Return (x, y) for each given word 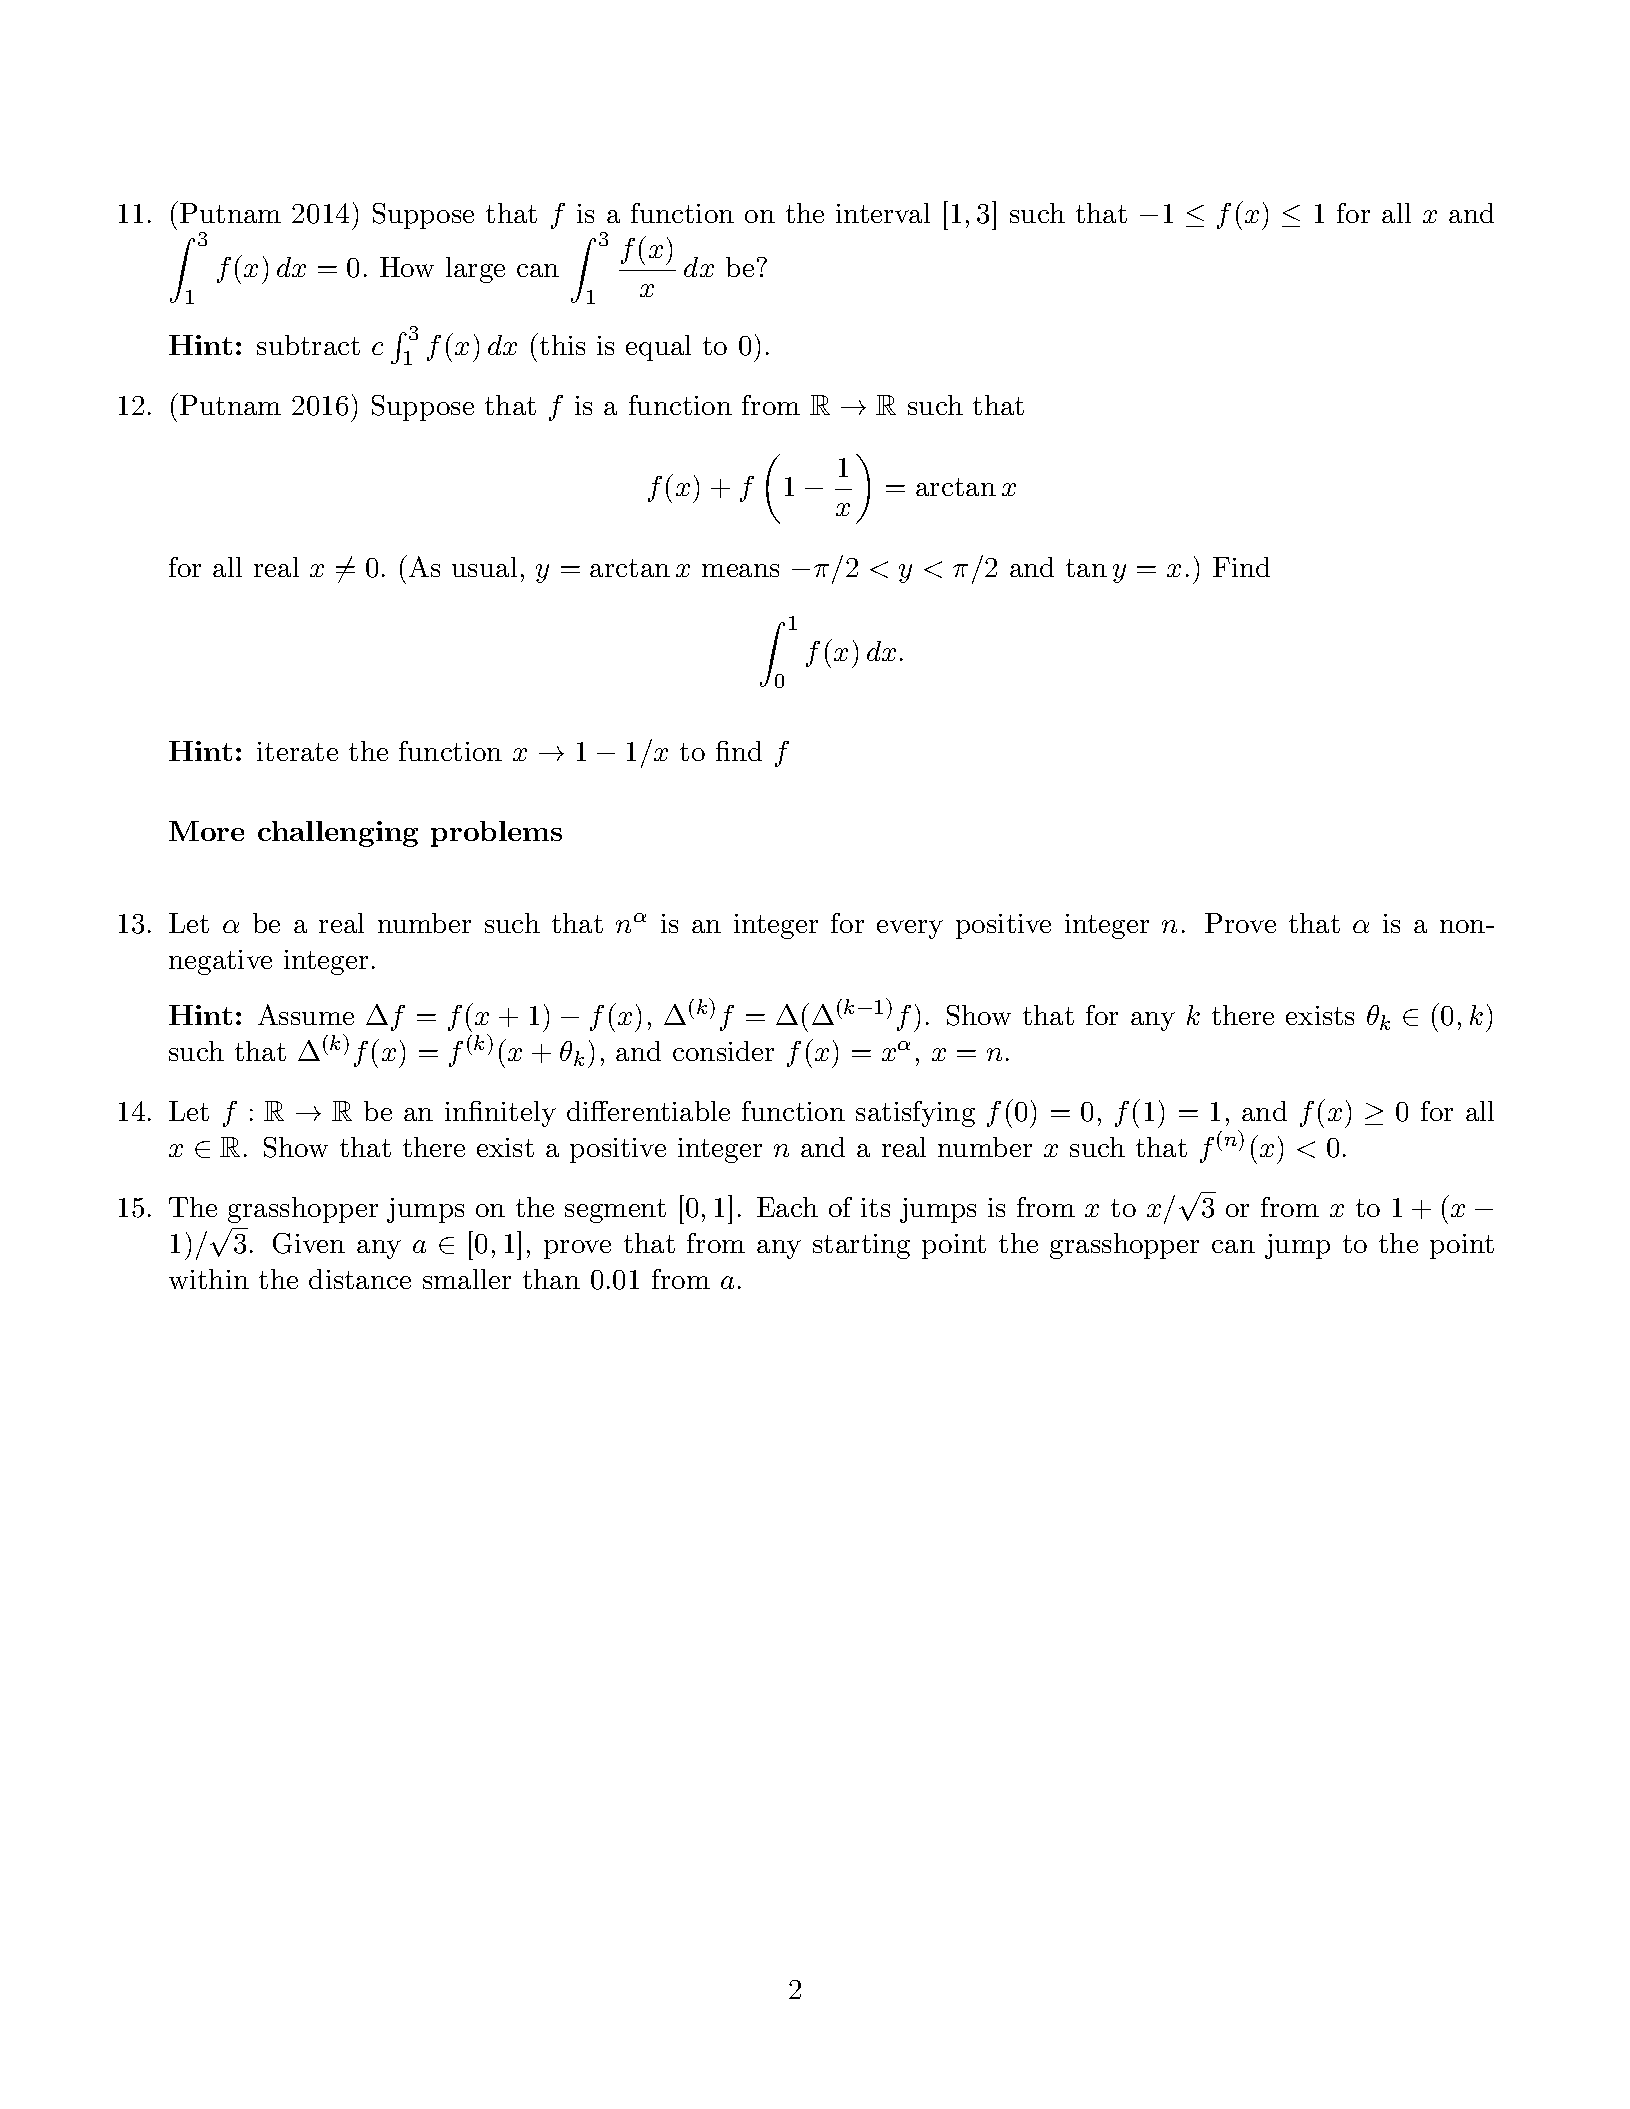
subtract (308, 345)
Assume (306, 1014)
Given (309, 1243)
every (910, 929)
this (562, 345)
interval (883, 213)
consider (723, 1051)
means (740, 570)
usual (484, 567)
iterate (297, 751)
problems (496, 834)
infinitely (500, 1114)
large (475, 270)
